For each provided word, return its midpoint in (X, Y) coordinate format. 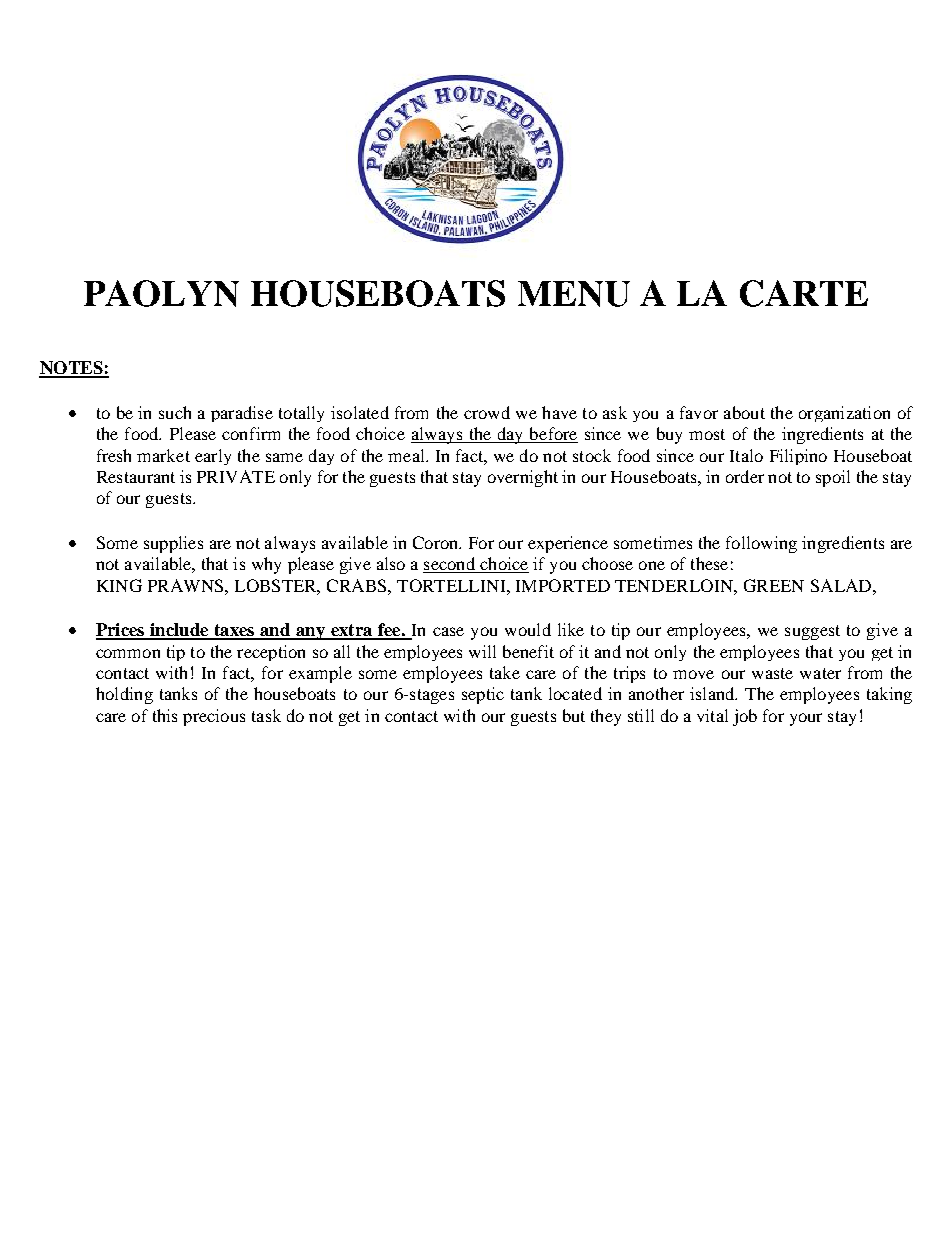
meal (407, 455)
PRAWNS (187, 585)
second (450, 565)
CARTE (804, 293)
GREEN (774, 585)
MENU (574, 294)
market (163, 455)
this (165, 715)
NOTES (72, 369)
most (707, 434)
